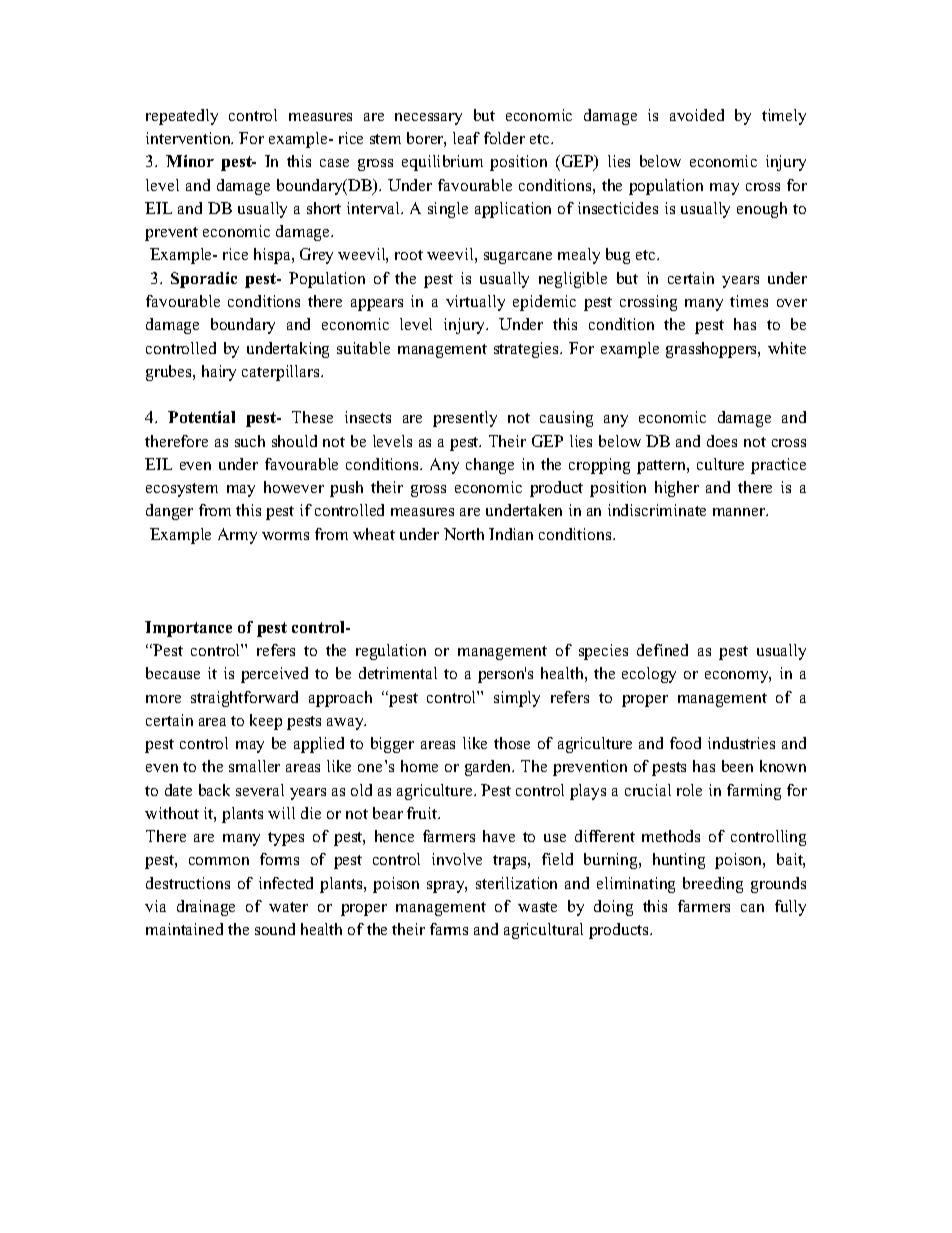 The image size is (952, 1233). I want to click on drainage, so click(206, 908).
